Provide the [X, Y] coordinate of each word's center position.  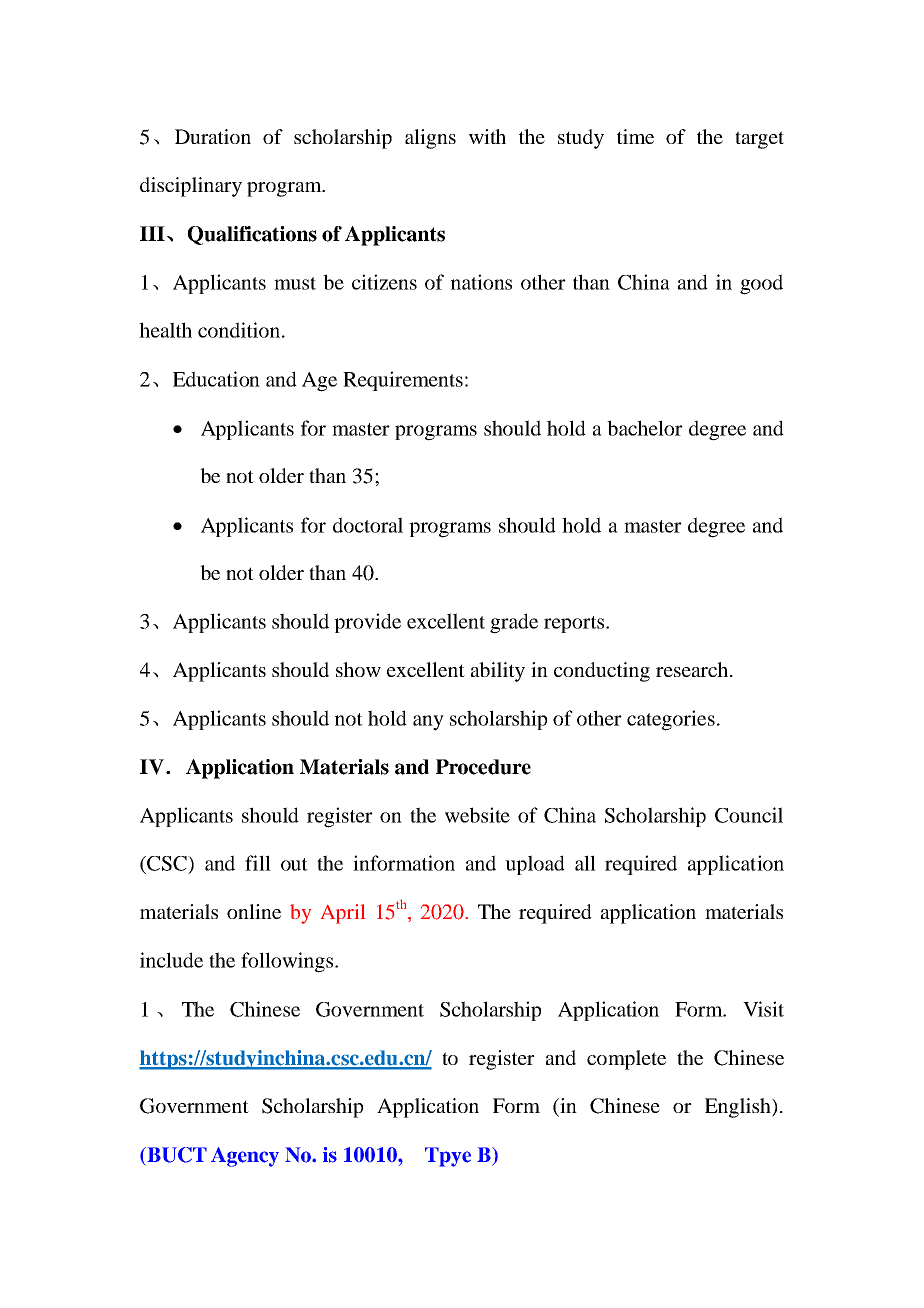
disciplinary [191, 187]
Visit [763, 1009]
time [635, 136]
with [487, 136]
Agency [245, 1157]
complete [626, 1060]
